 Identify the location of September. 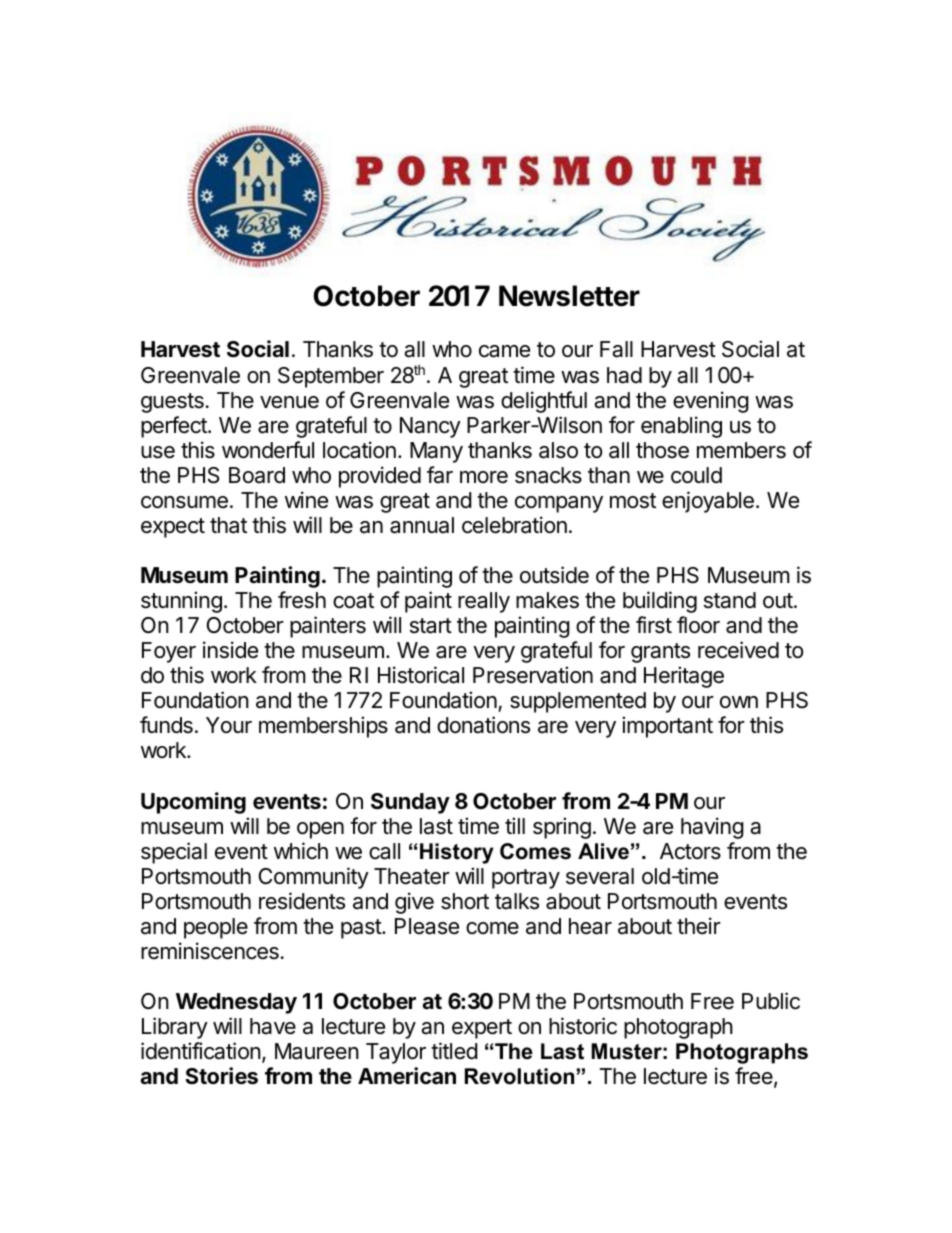
(331, 377).
